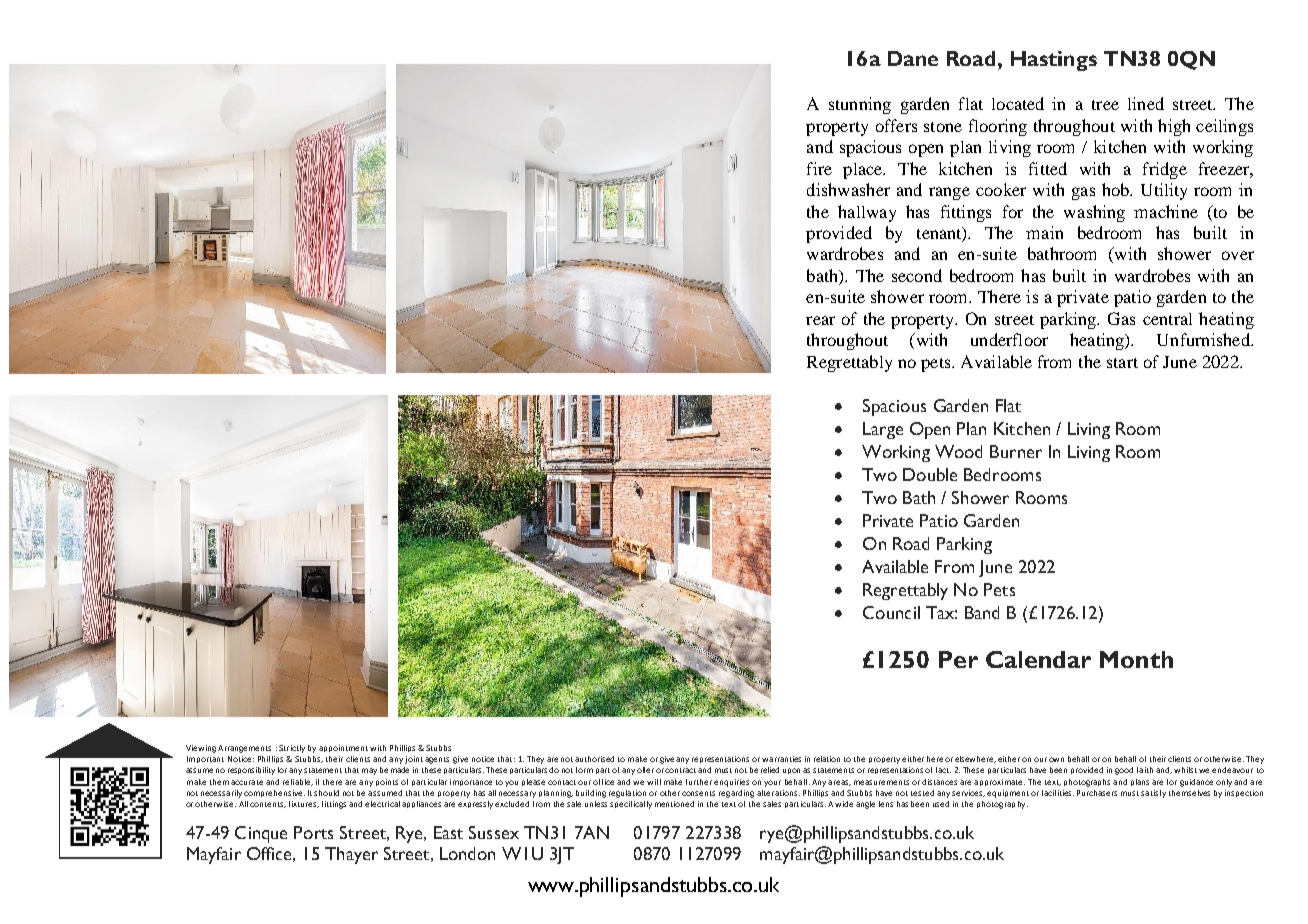  What do you see at coordinates (1097, 793) in the screenshot?
I see `Purchasers` at bounding box center [1097, 793].
